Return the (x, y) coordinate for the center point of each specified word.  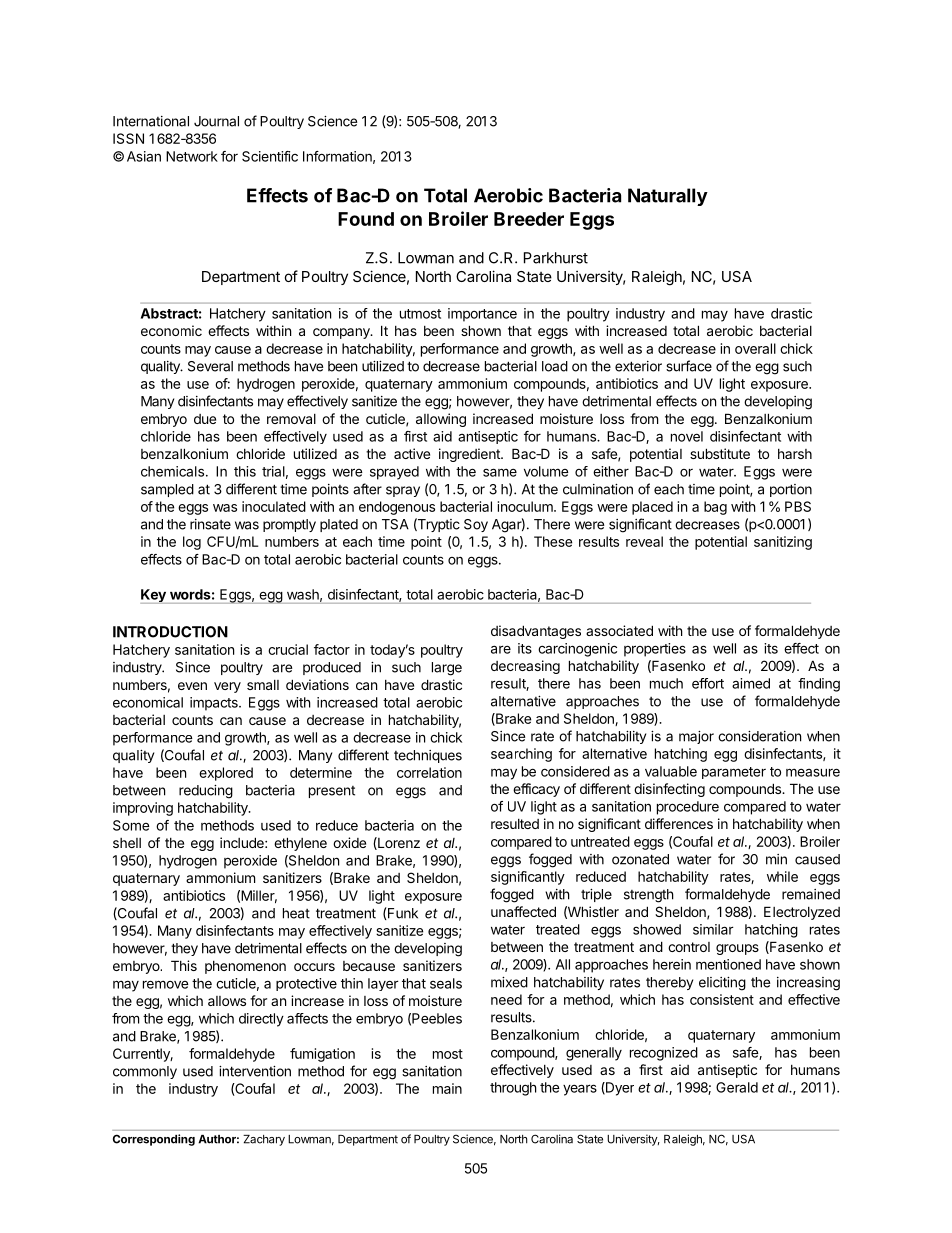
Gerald (737, 1087)
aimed (751, 683)
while (782, 876)
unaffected (523, 911)
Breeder (529, 219)
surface (689, 366)
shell (127, 843)
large (447, 669)
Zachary (264, 1140)
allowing (441, 420)
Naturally (668, 197)
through (513, 1089)
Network (192, 156)
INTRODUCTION (170, 632)
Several (210, 366)
